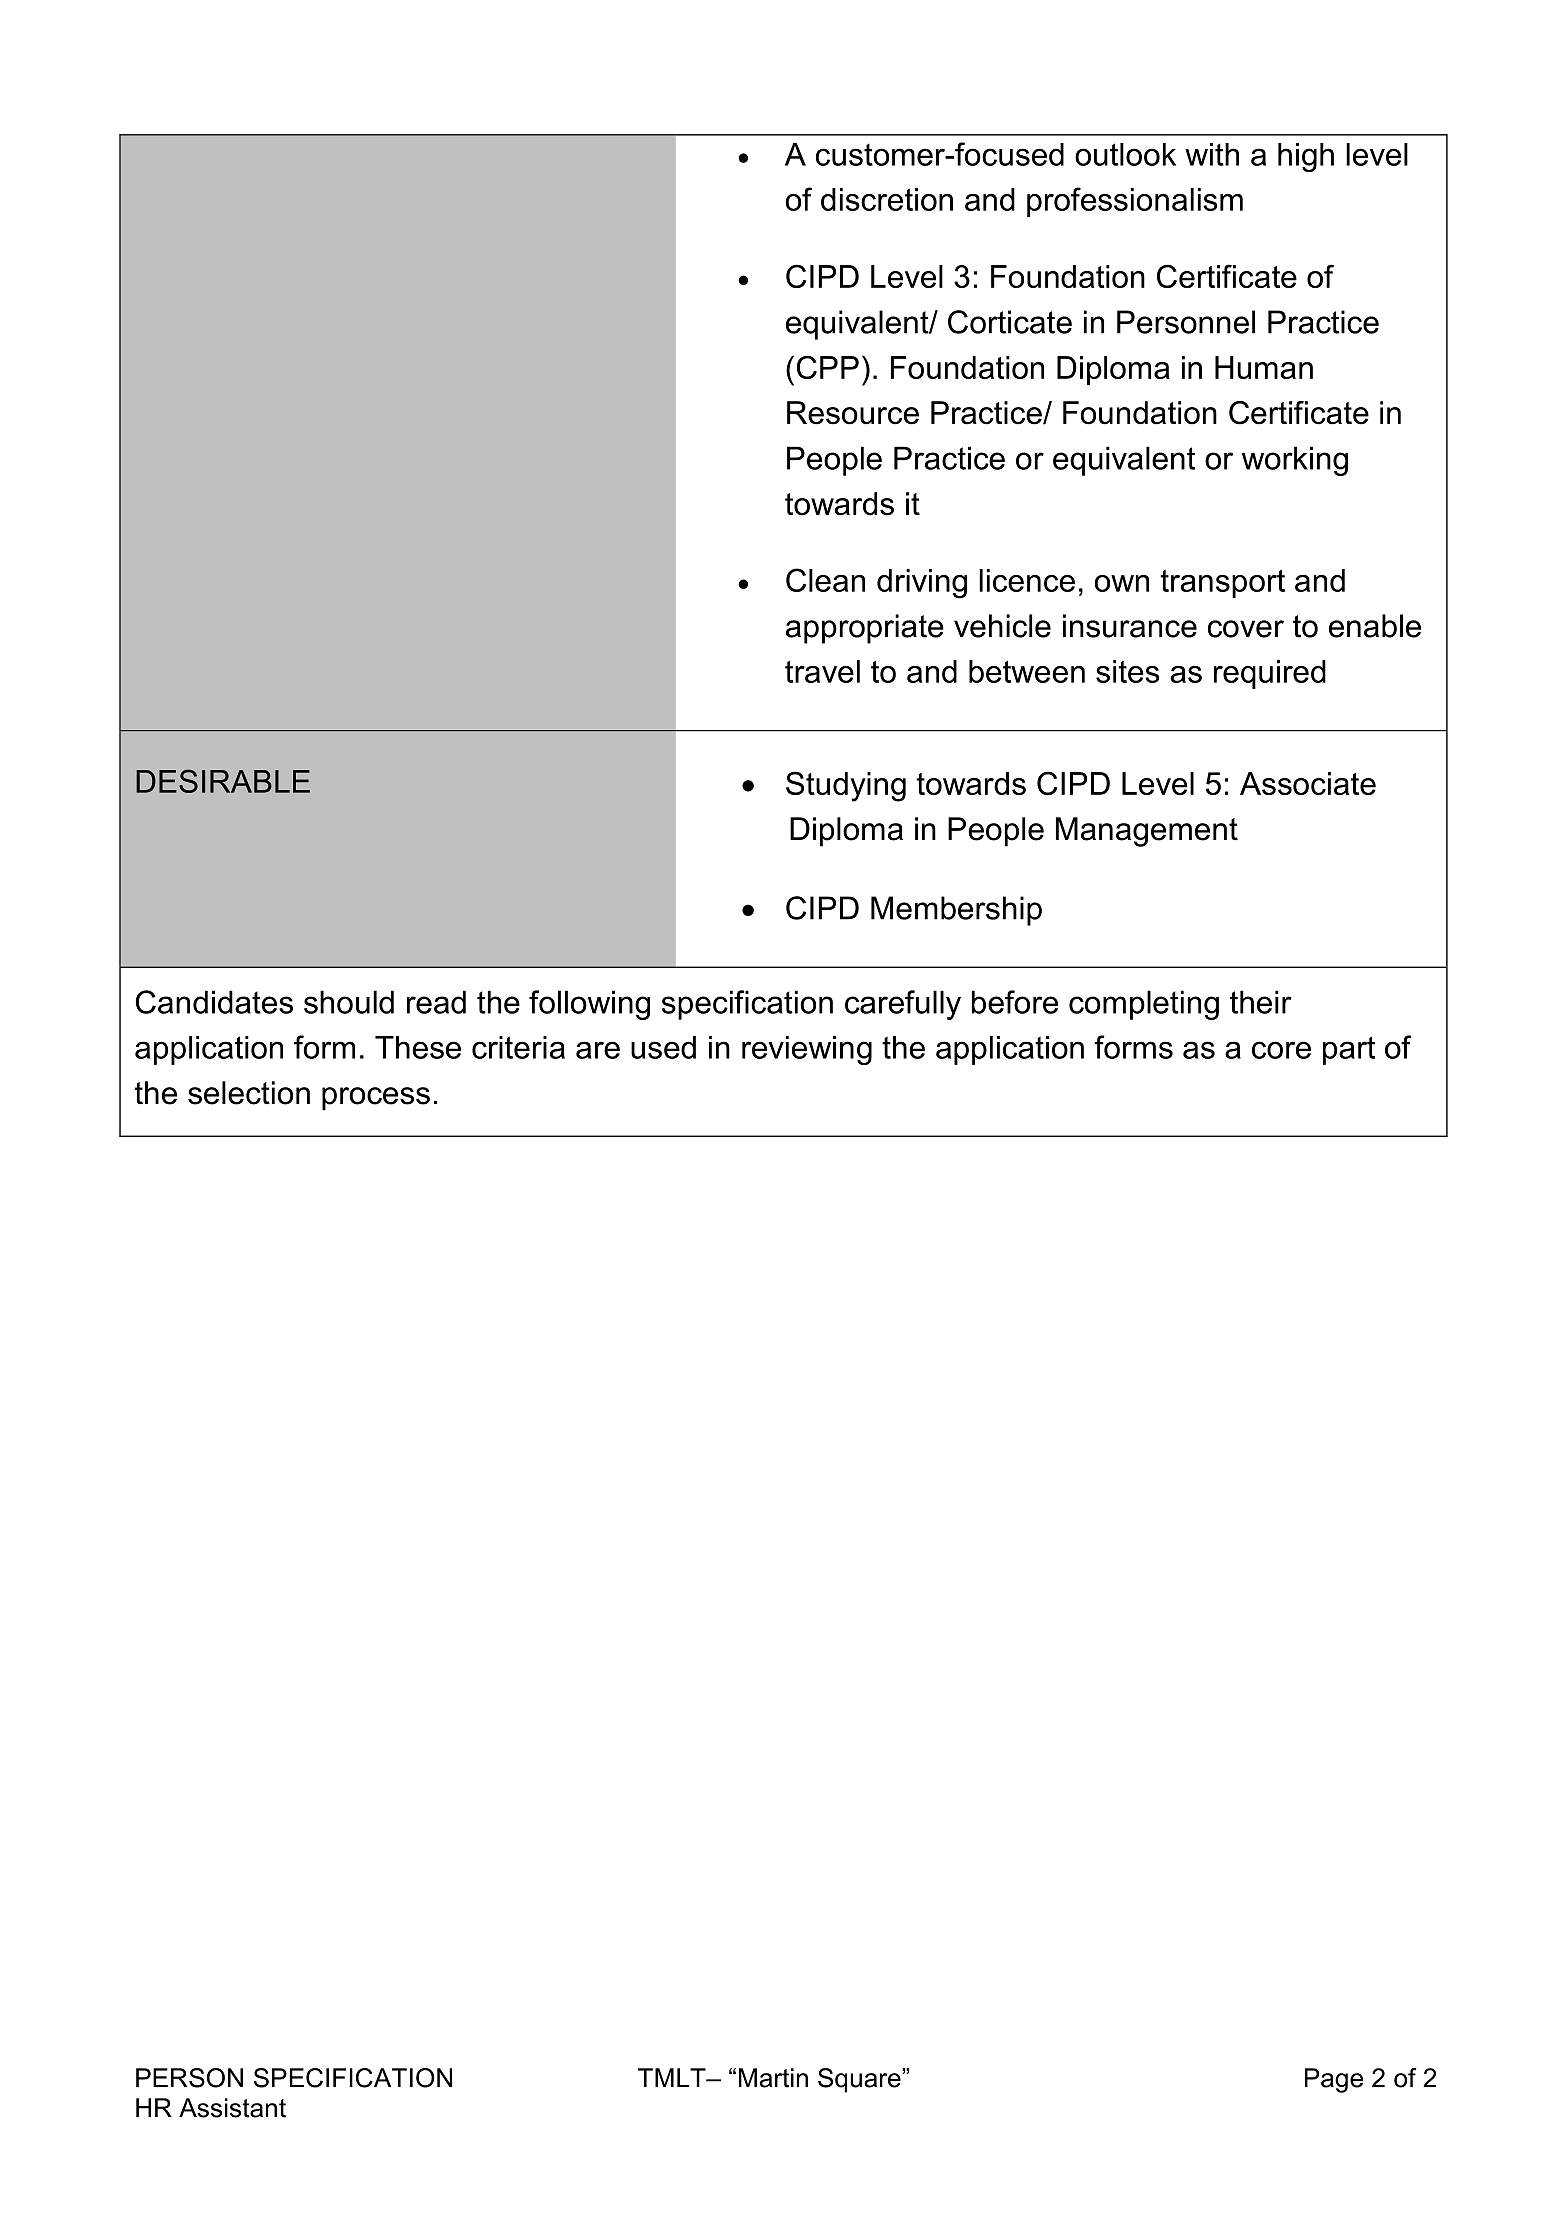 The width and height of the screenshot is (1567, 2216). I want to click on Martin, so click(773, 2078).
